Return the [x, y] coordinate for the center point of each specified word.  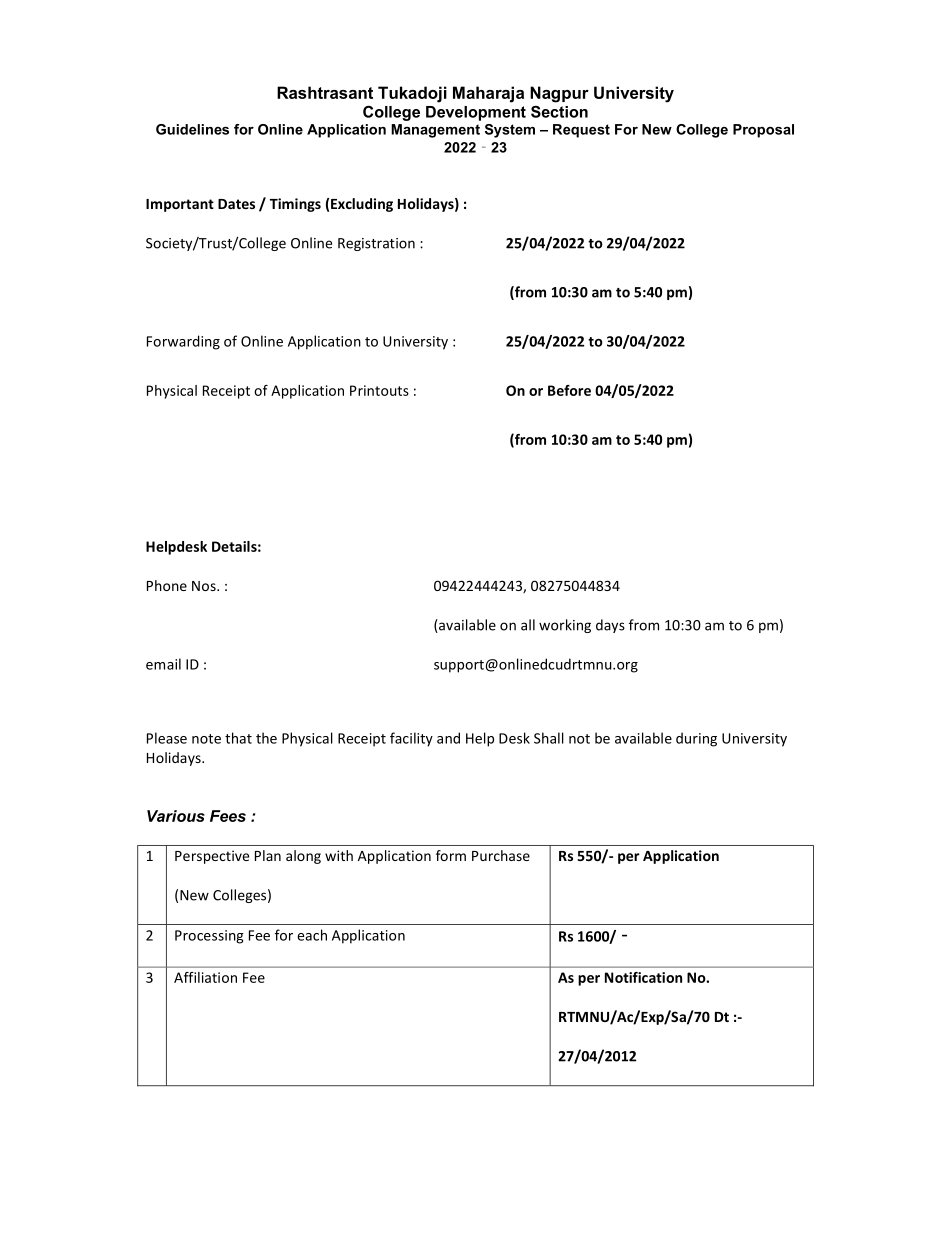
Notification [643, 977]
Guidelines [192, 129]
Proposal [763, 131]
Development [476, 113]
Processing [209, 937]
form [451, 855]
